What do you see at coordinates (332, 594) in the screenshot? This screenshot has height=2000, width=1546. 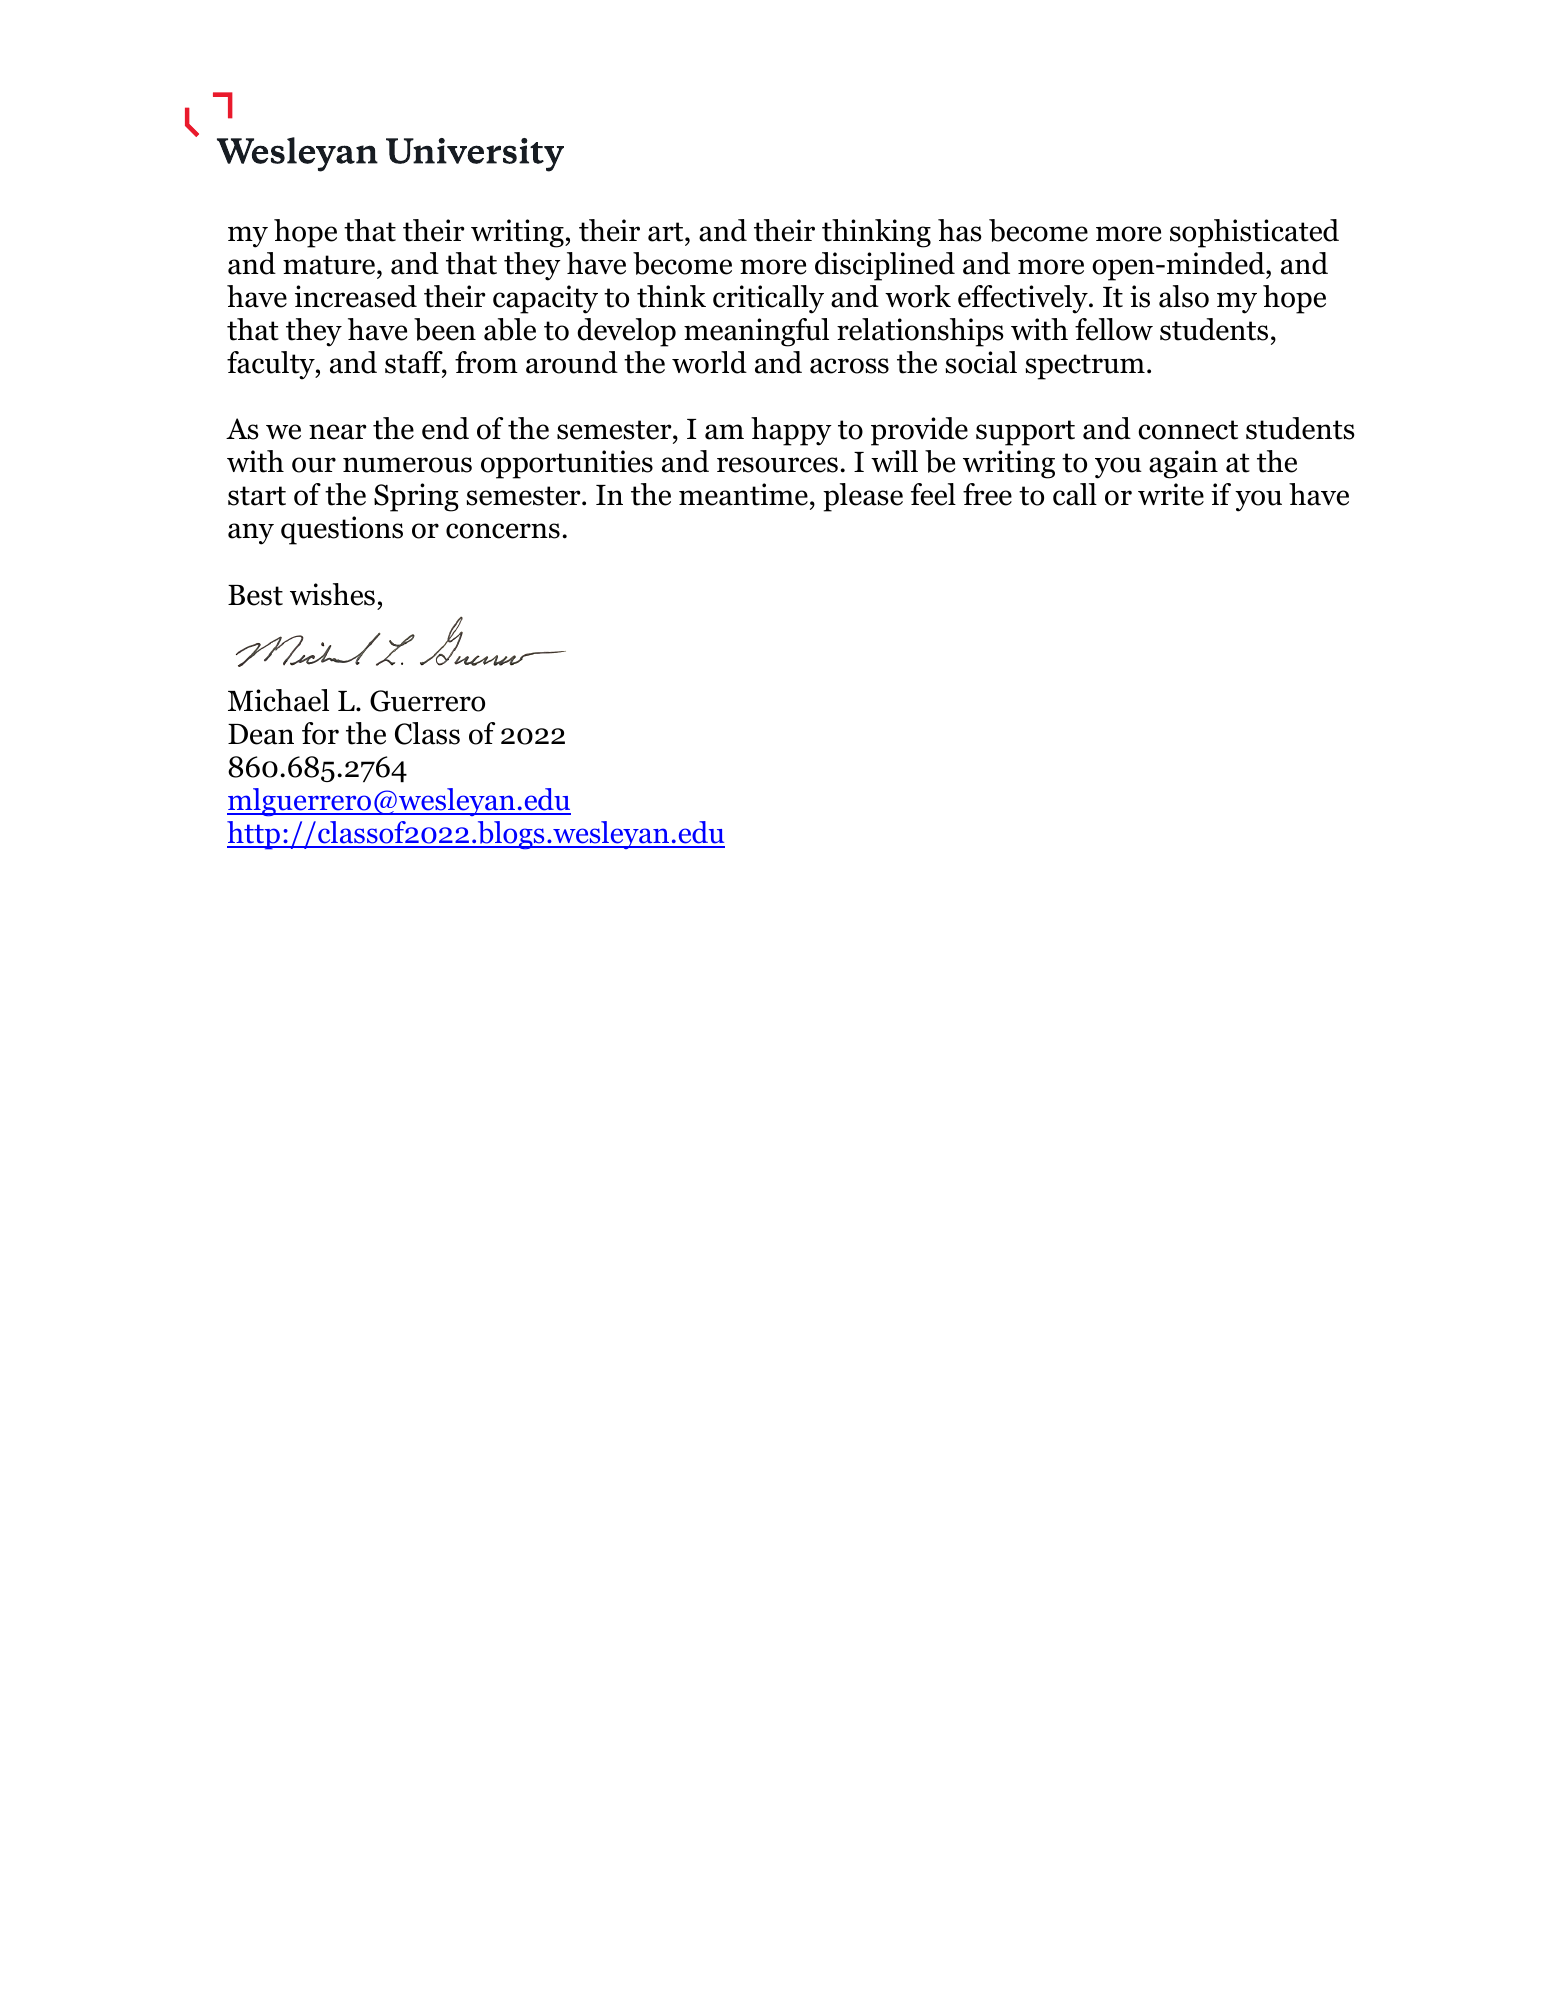 I see `wishes` at bounding box center [332, 594].
